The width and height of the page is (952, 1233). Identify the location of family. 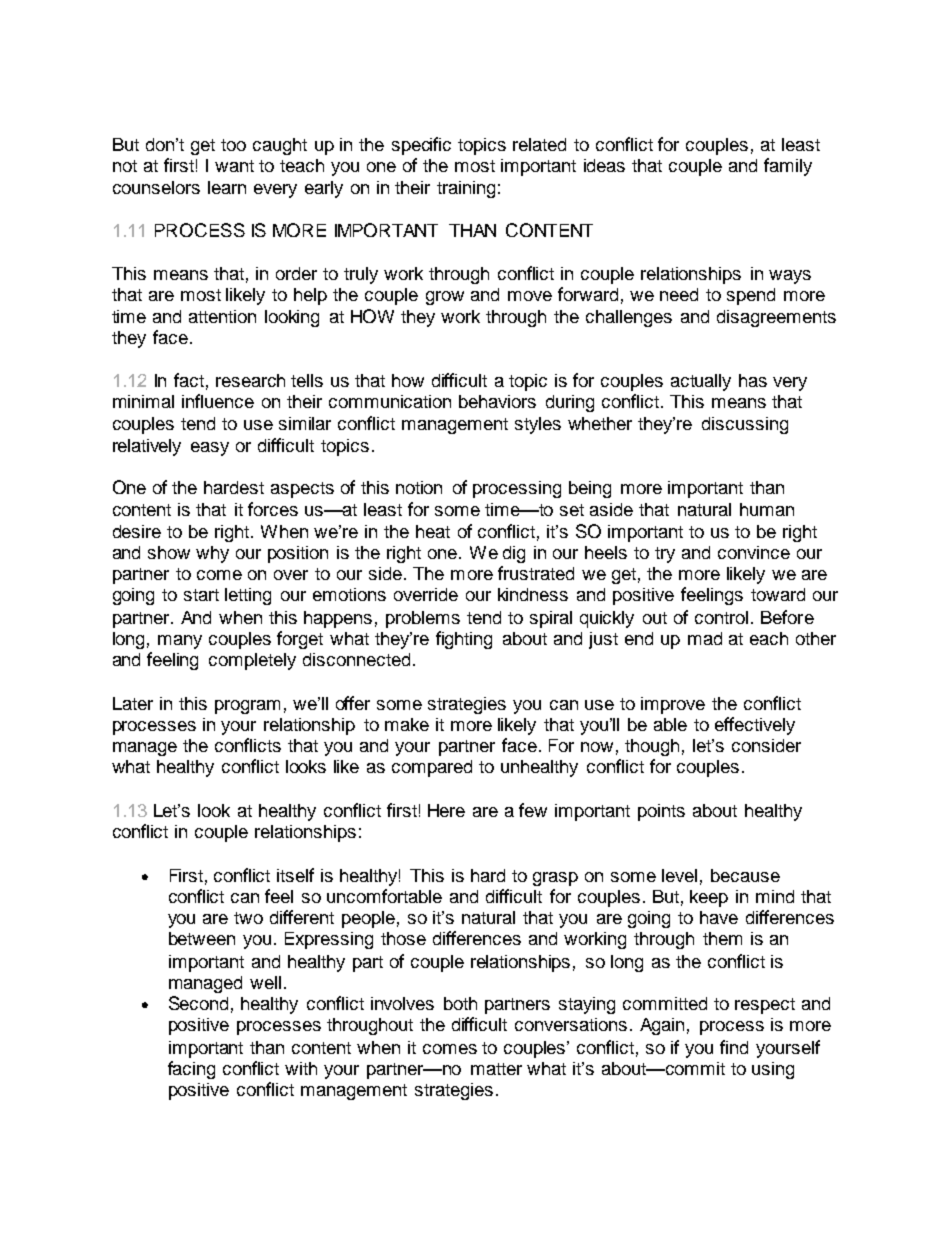
(788, 167).
